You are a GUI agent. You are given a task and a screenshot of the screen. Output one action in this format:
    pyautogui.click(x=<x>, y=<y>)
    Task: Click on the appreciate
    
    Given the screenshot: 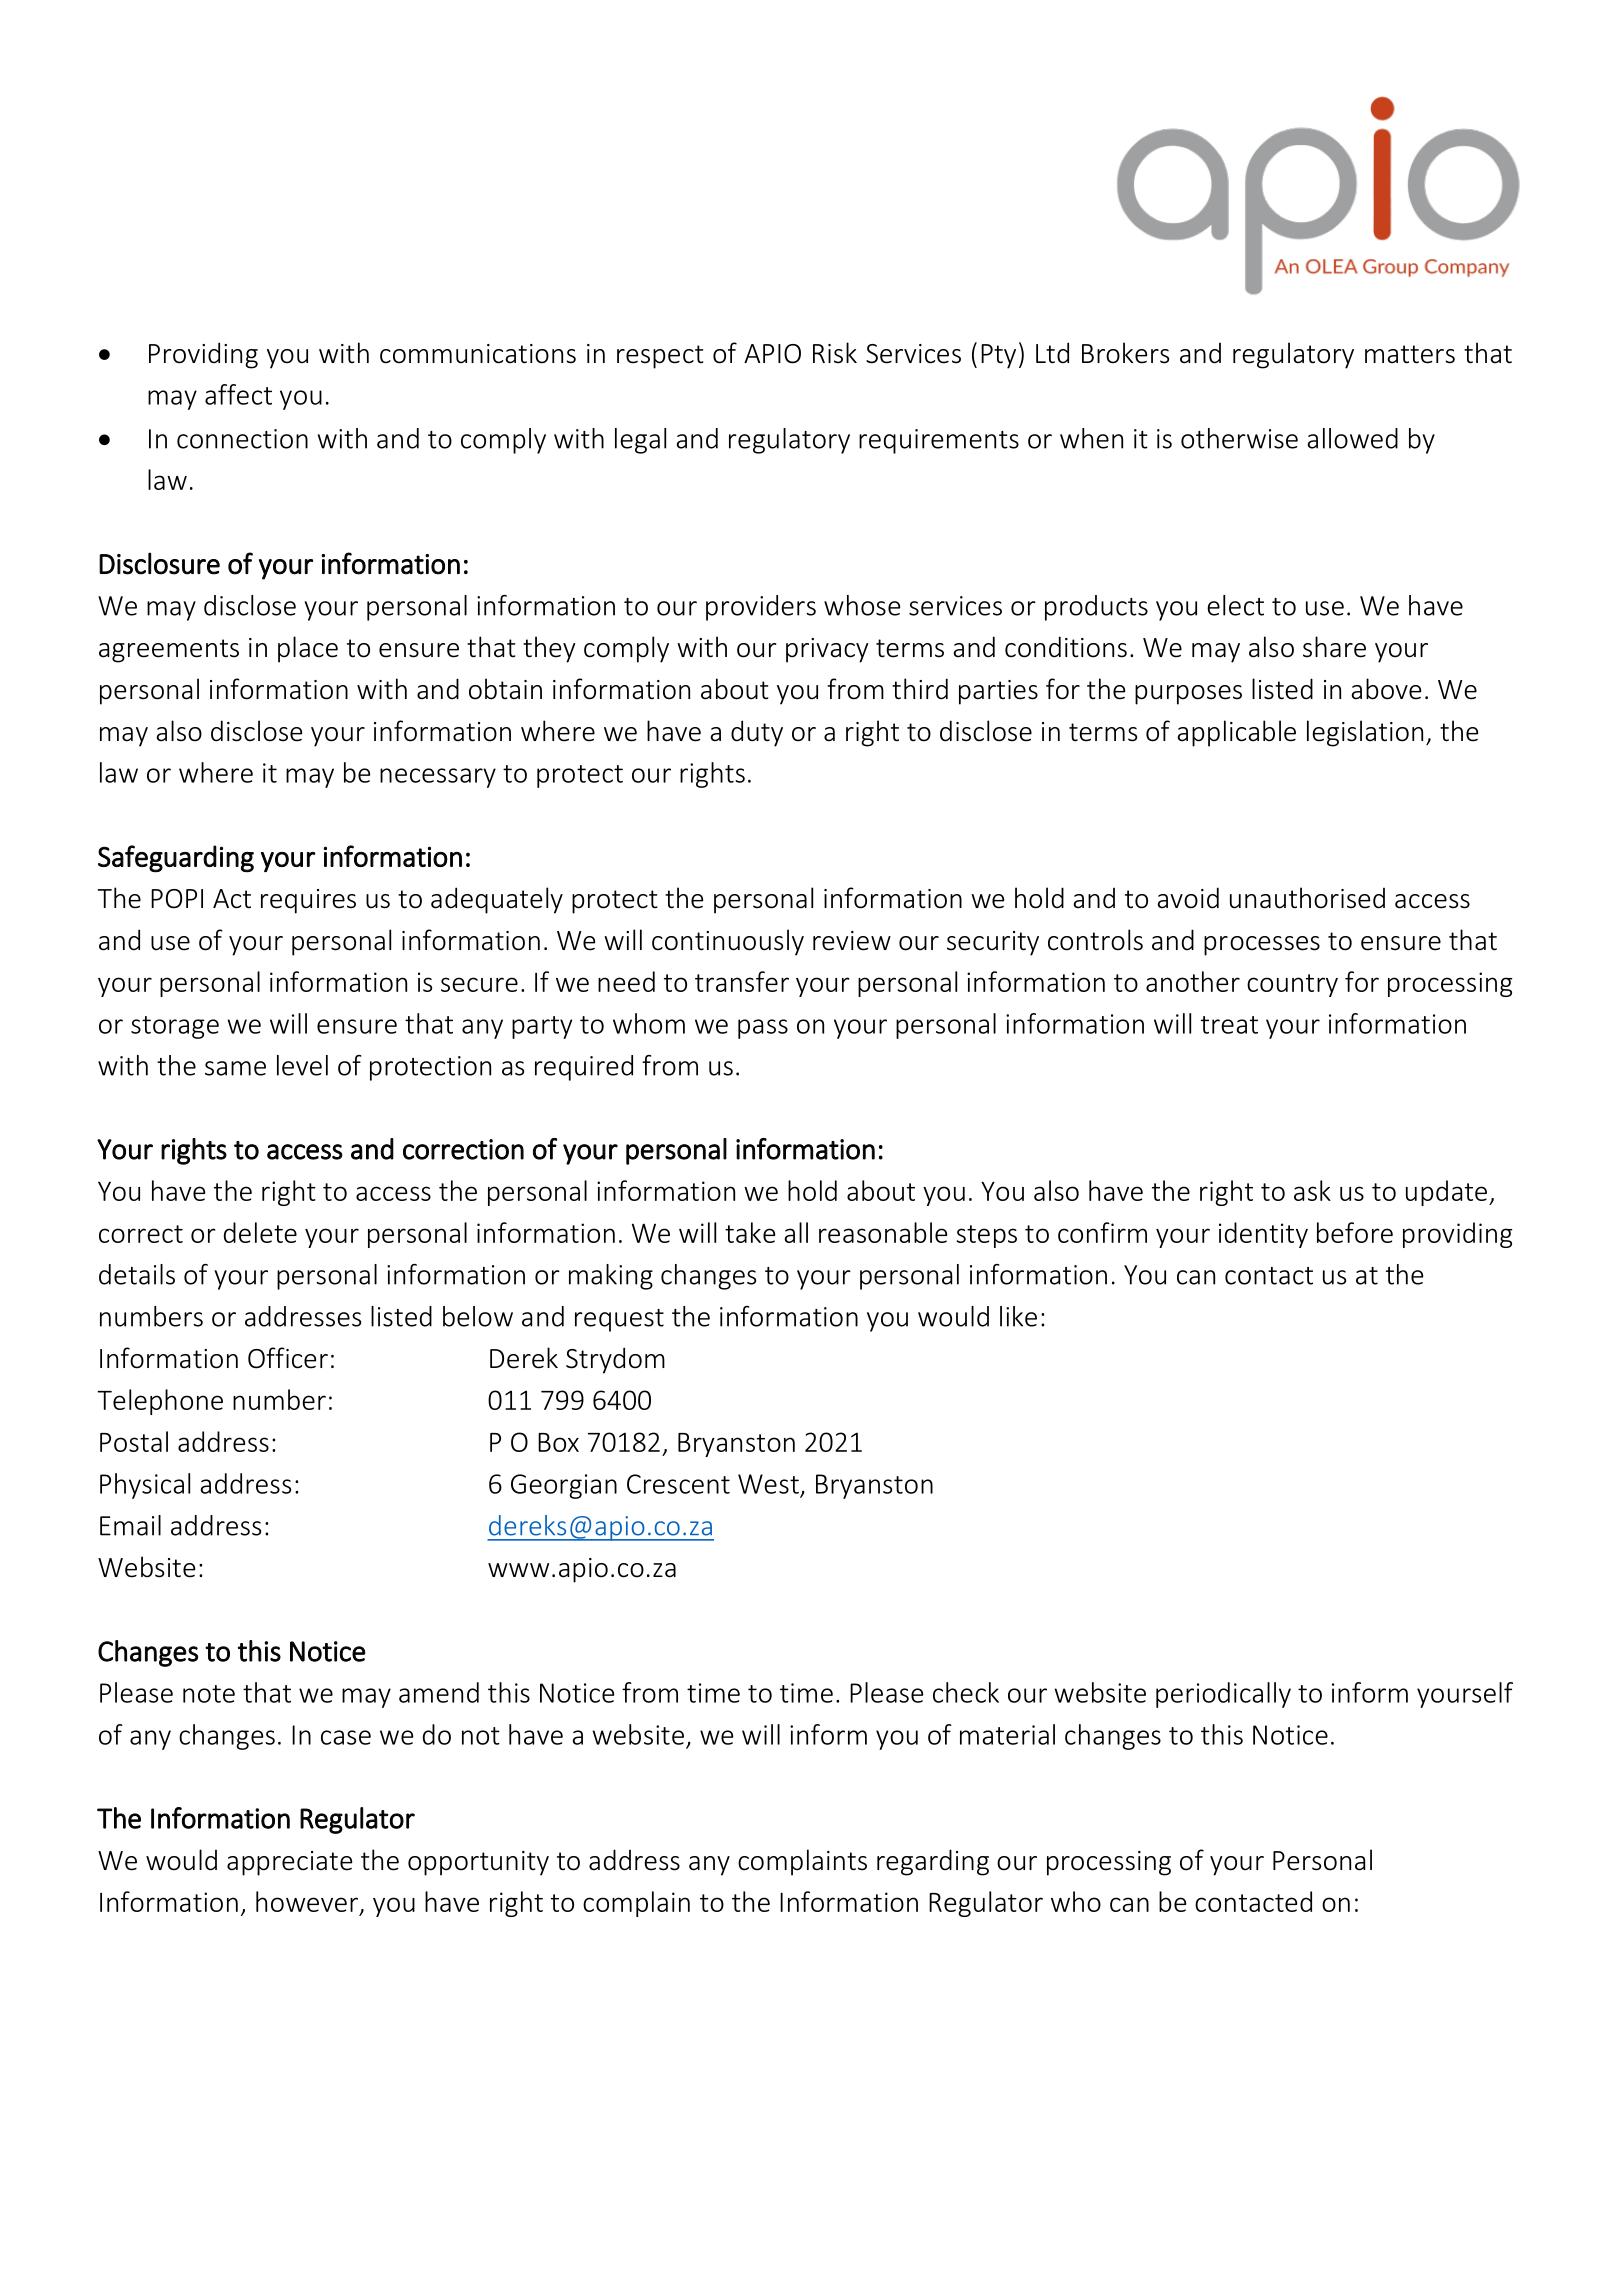 What is the action you would take?
    pyautogui.click(x=289, y=1863)
